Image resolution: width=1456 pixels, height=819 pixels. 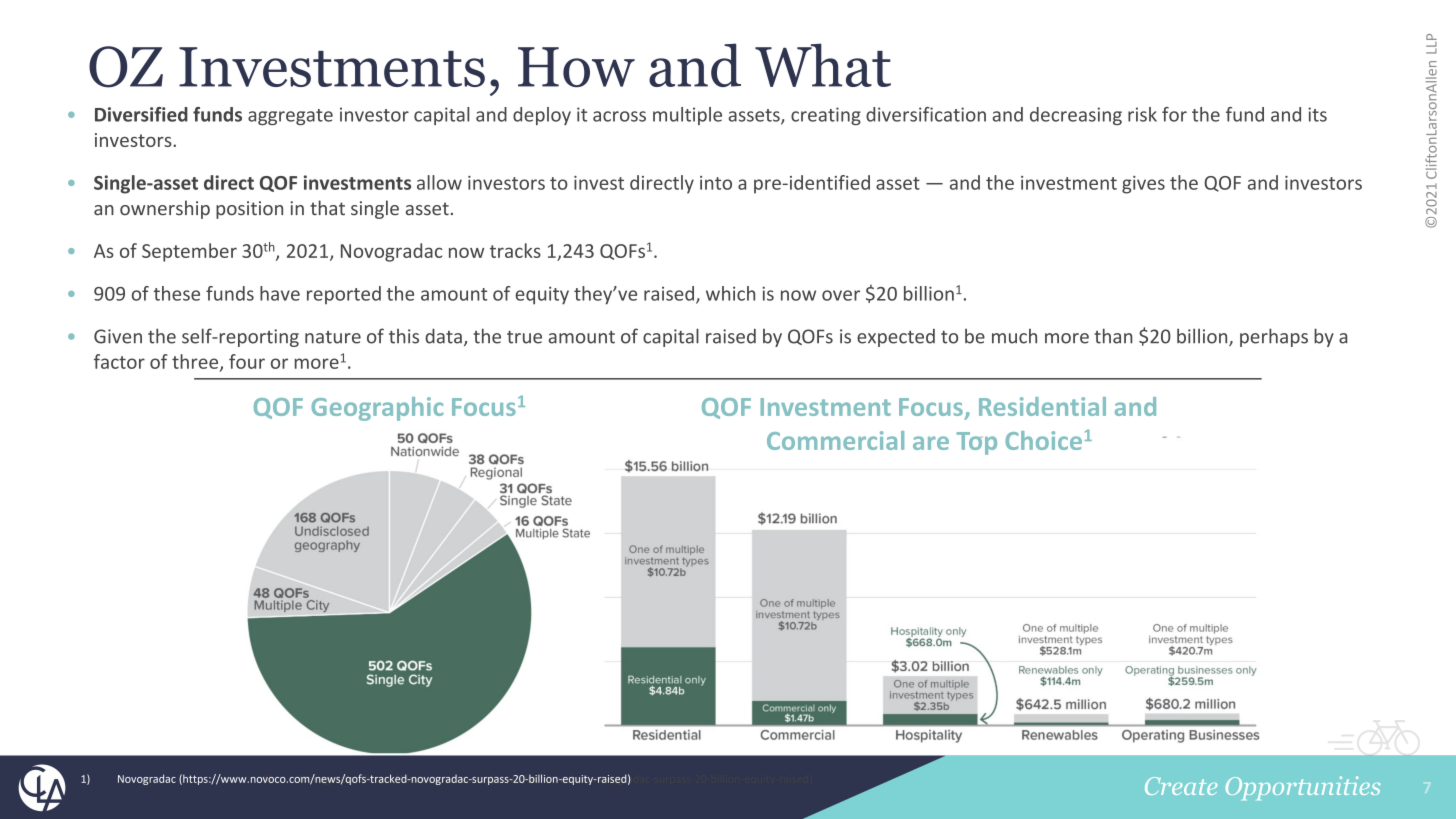 I want to click on Residential, so click(x=1042, y=406).
